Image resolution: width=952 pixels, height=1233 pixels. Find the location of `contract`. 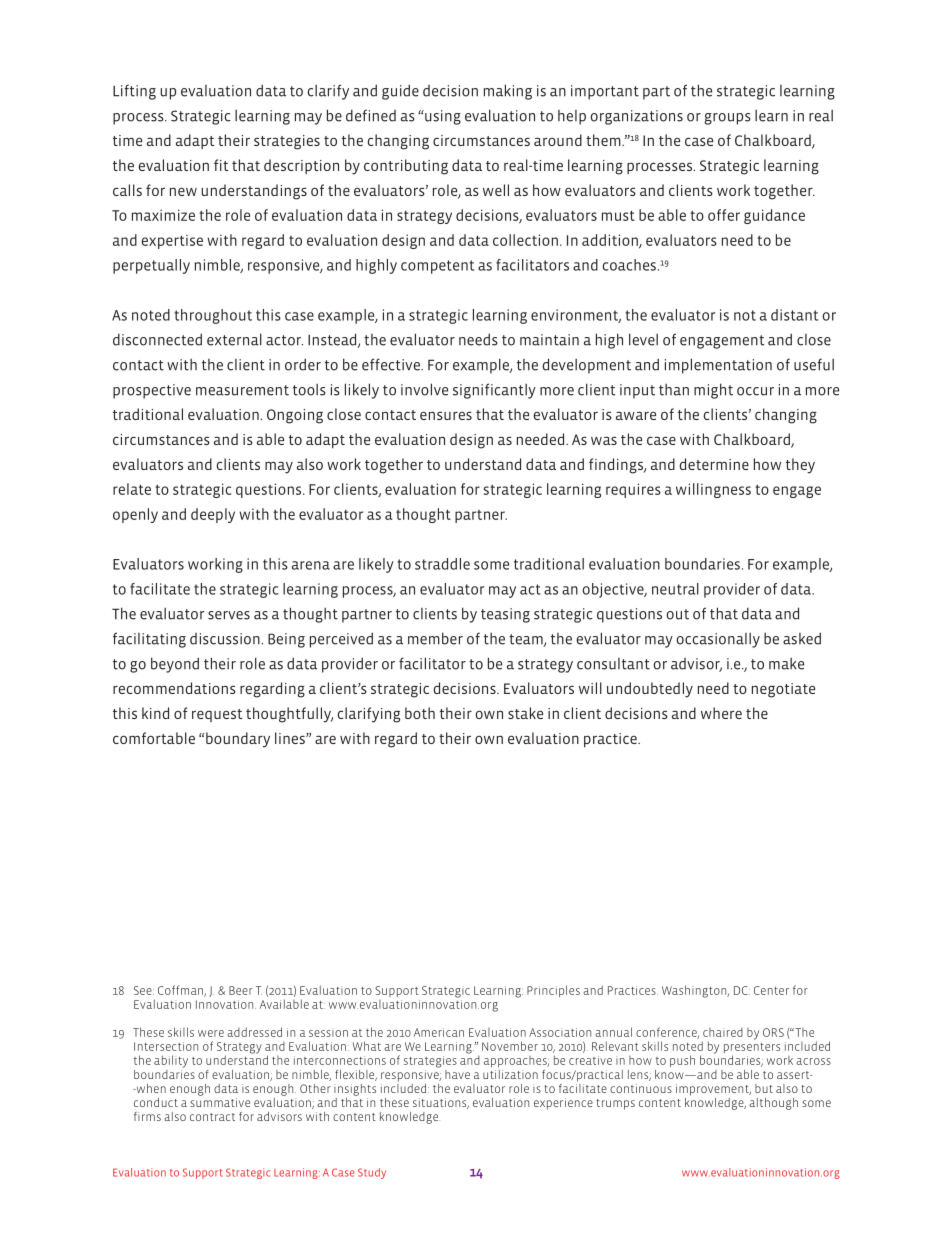

contract is located at coordinates (212, 1117).
